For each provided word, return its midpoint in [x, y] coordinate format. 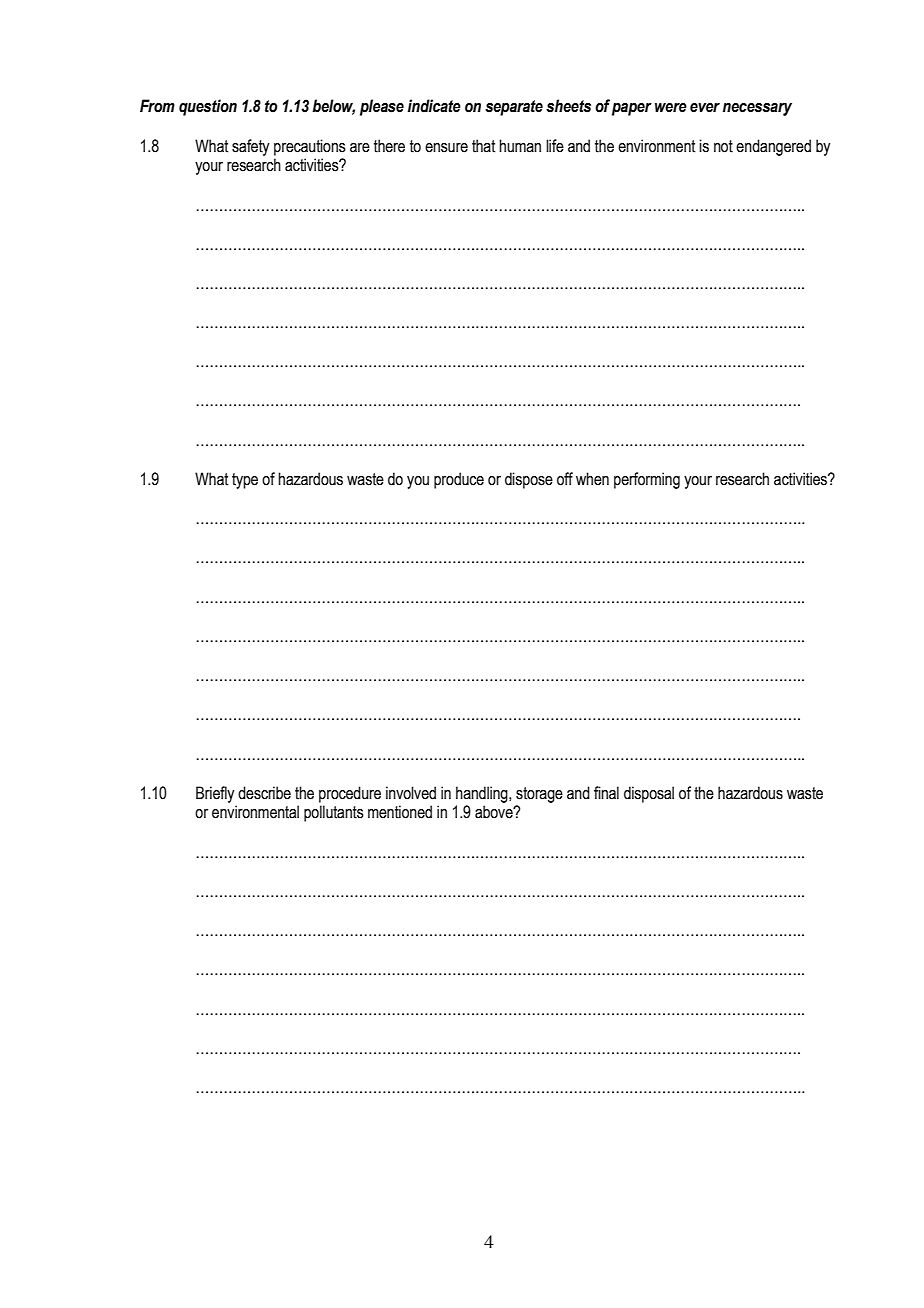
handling [483, 794]
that [483, 146]
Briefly [215, 794]
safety [250, 147]
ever [705, 108]
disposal [649, 794]
